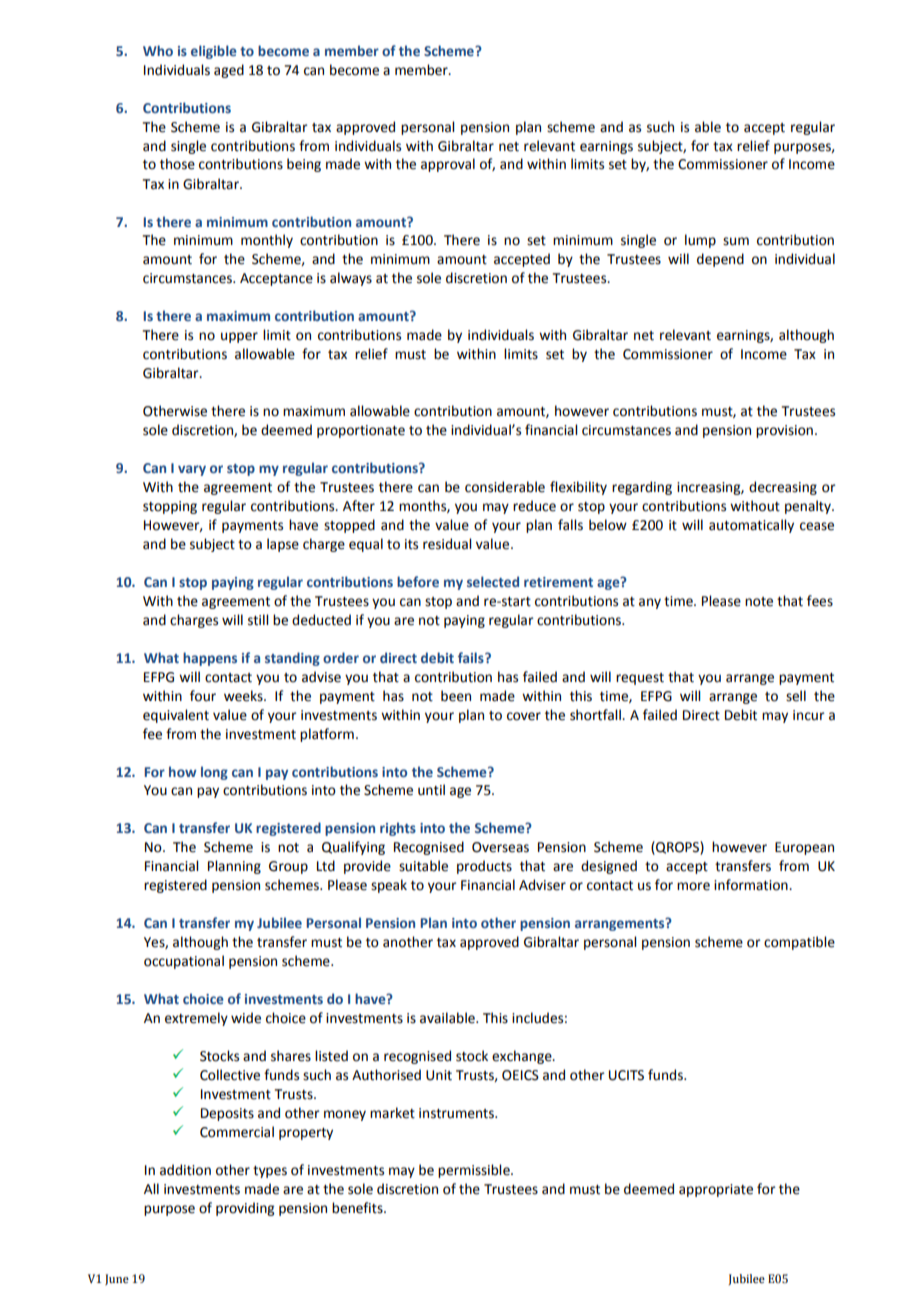 The width and height of the screenshot is (924, 1308). Describe the element at coordinates (283, 545) in the screenshot. I see `lapse` at that location.
